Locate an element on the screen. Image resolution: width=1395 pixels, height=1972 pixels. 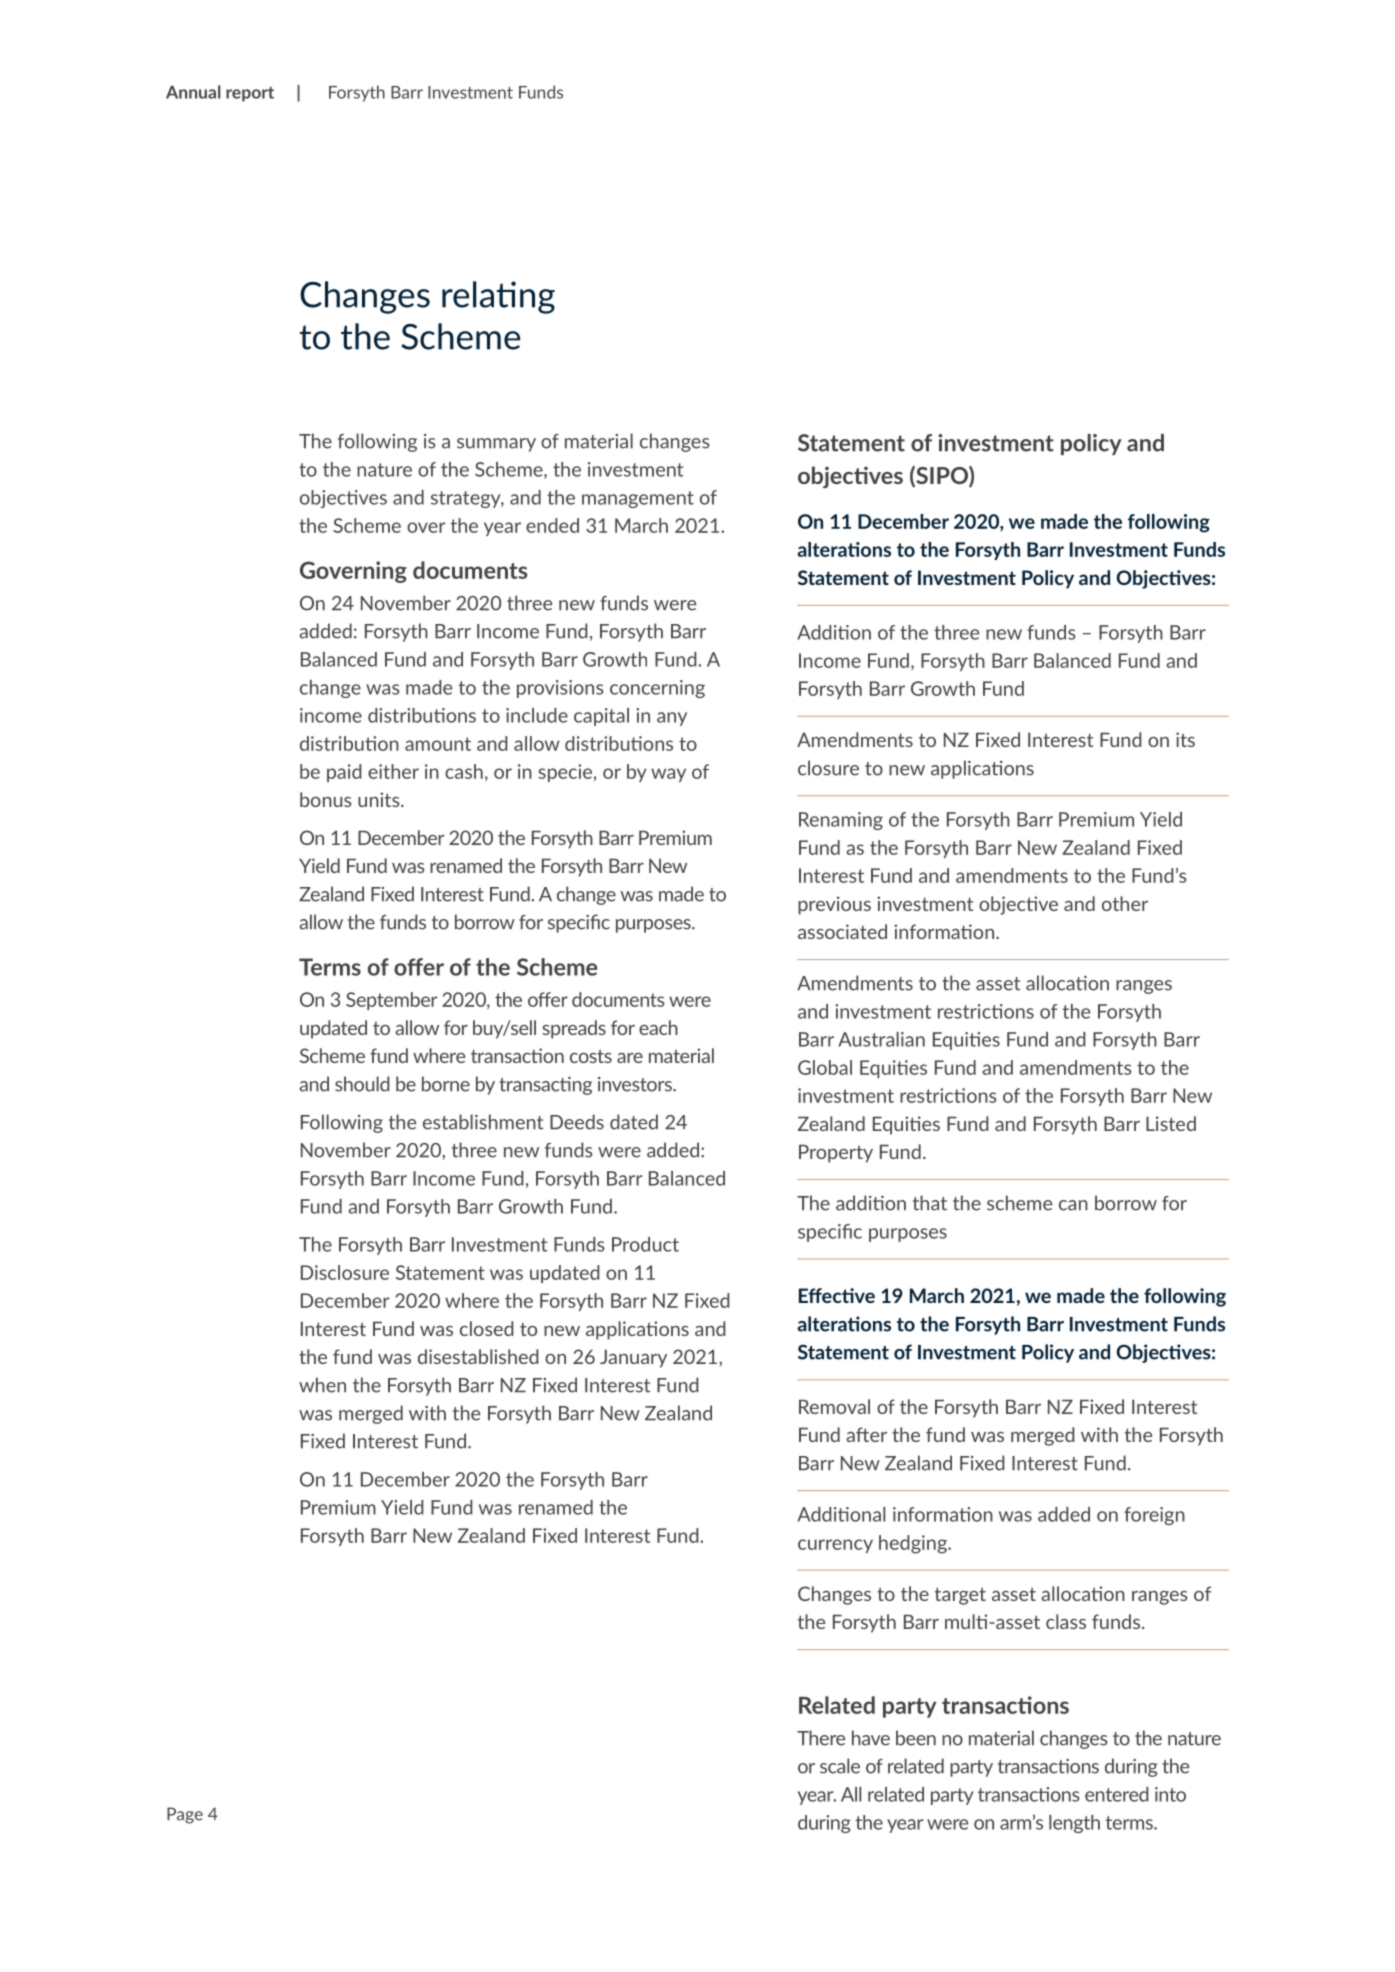
summary is located at coordinates (496, 445).
